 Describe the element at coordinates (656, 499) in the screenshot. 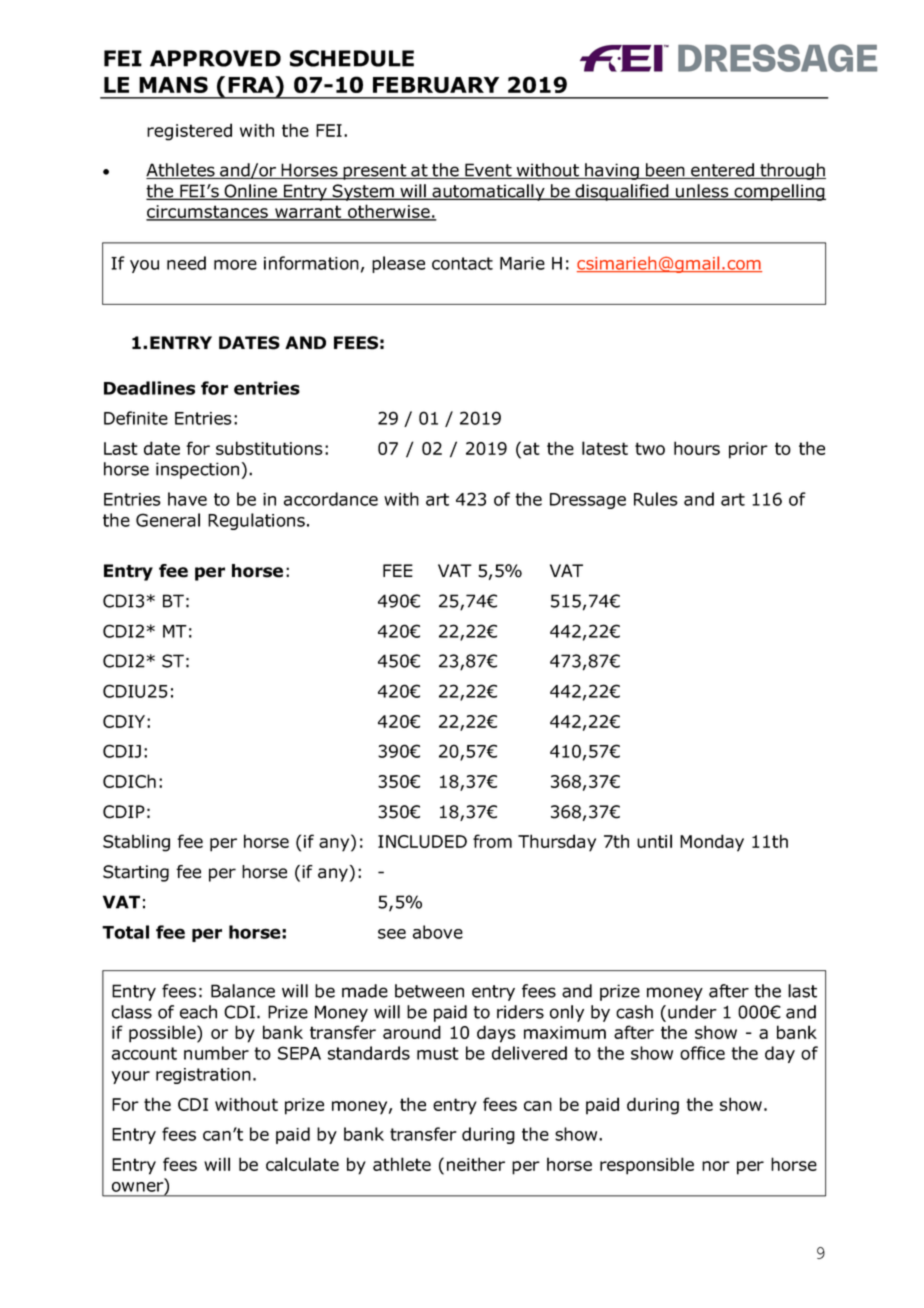

I see `Rules` at that location.
